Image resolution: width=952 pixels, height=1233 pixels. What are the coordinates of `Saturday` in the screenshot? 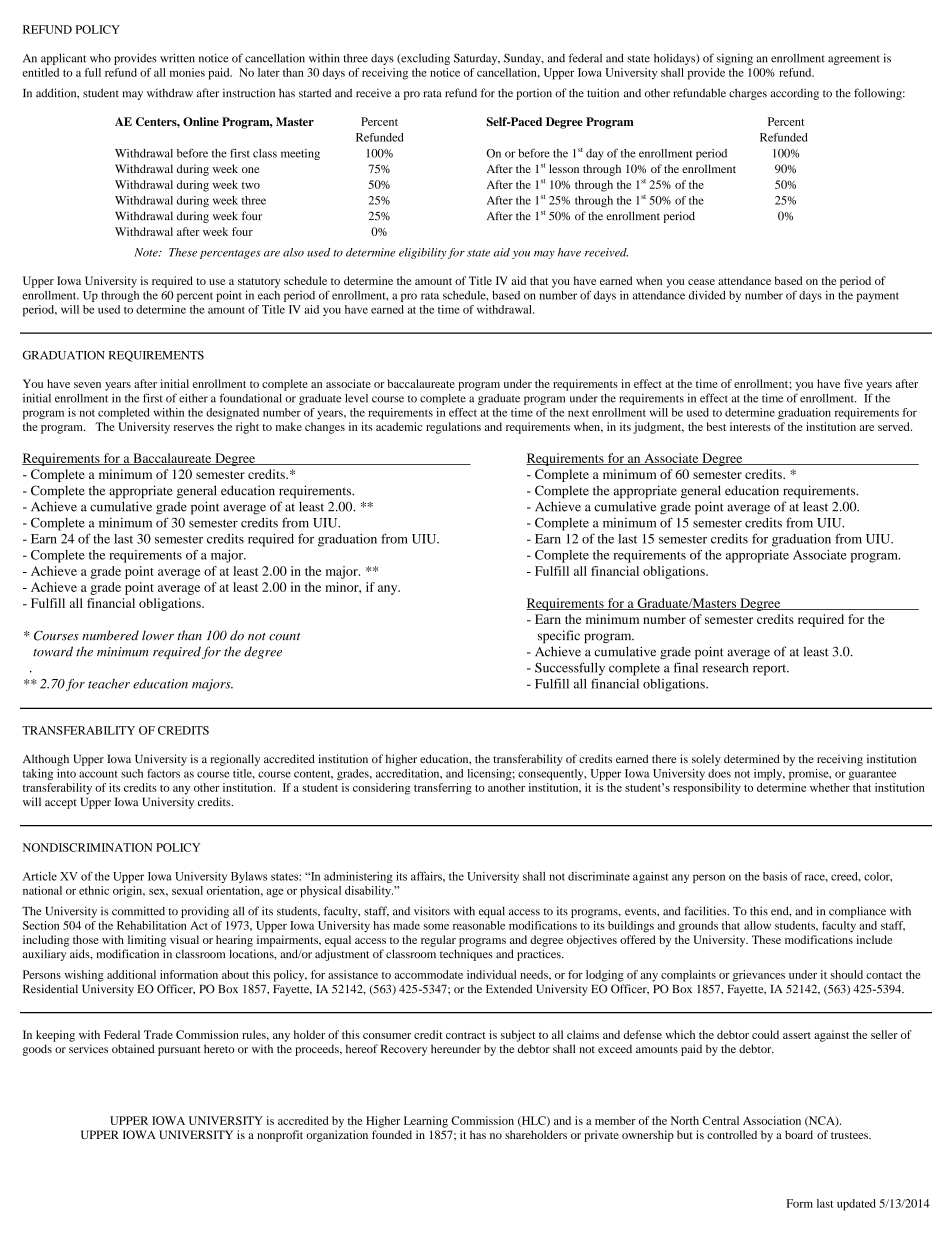 It's located at (477, 59).
